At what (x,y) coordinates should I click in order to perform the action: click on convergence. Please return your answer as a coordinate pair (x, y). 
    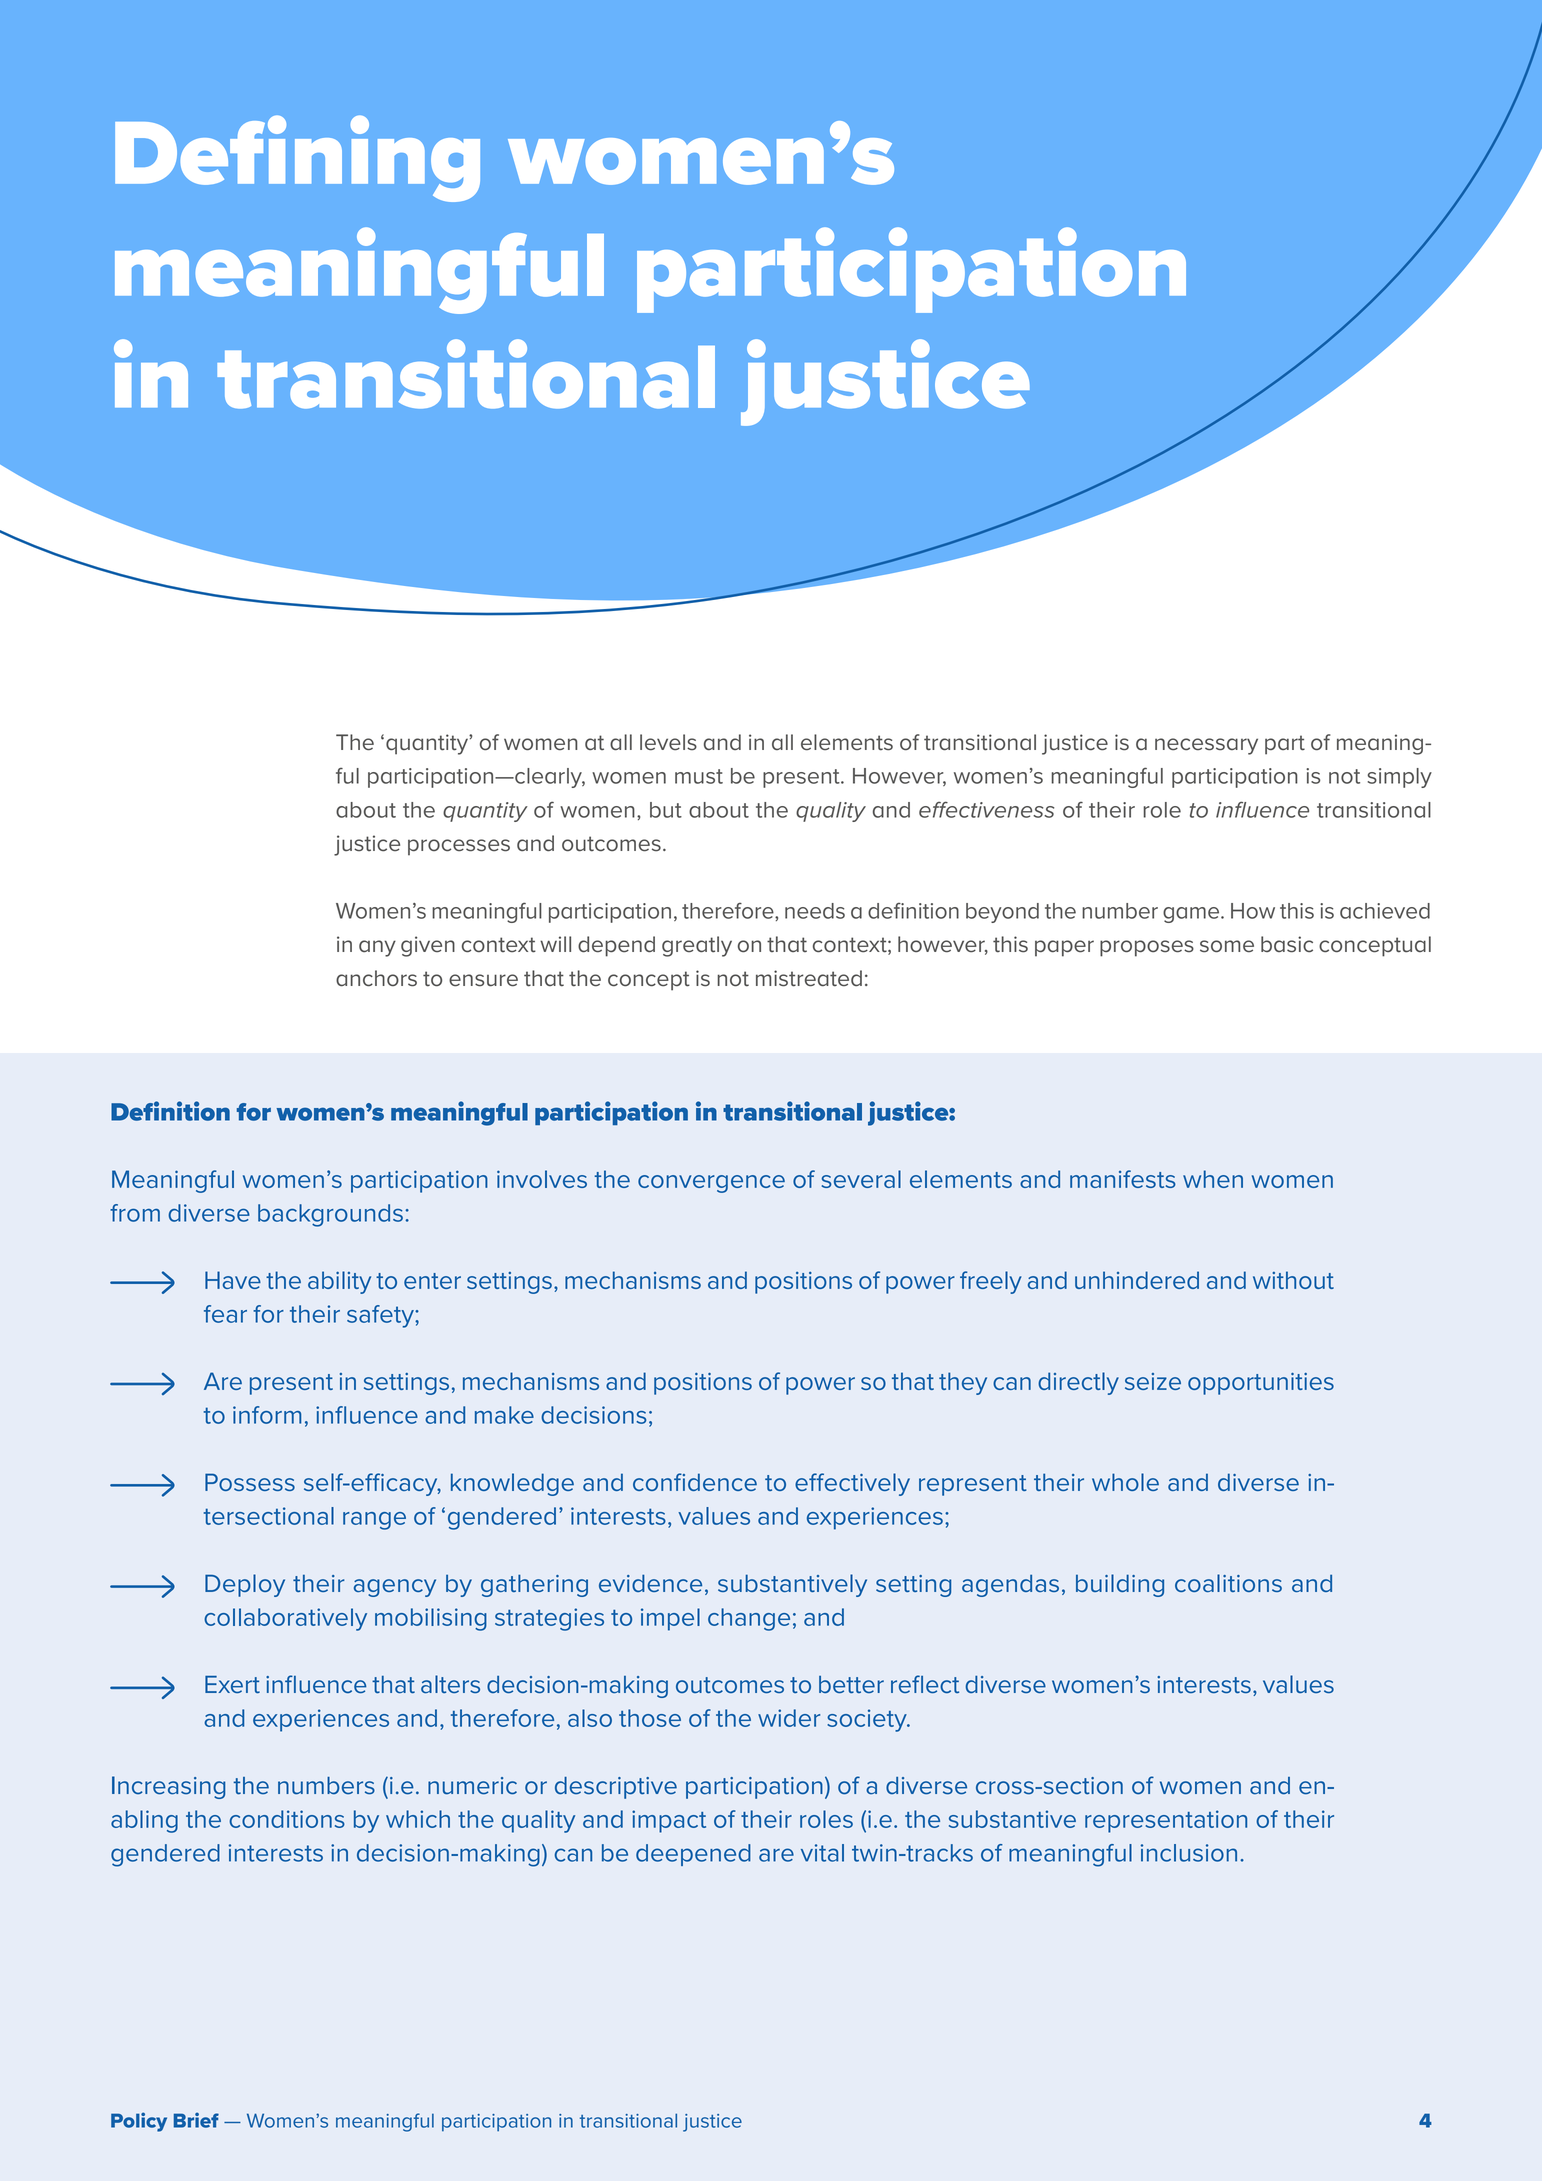
    Looking at the image, I should click on (711, 1184).
